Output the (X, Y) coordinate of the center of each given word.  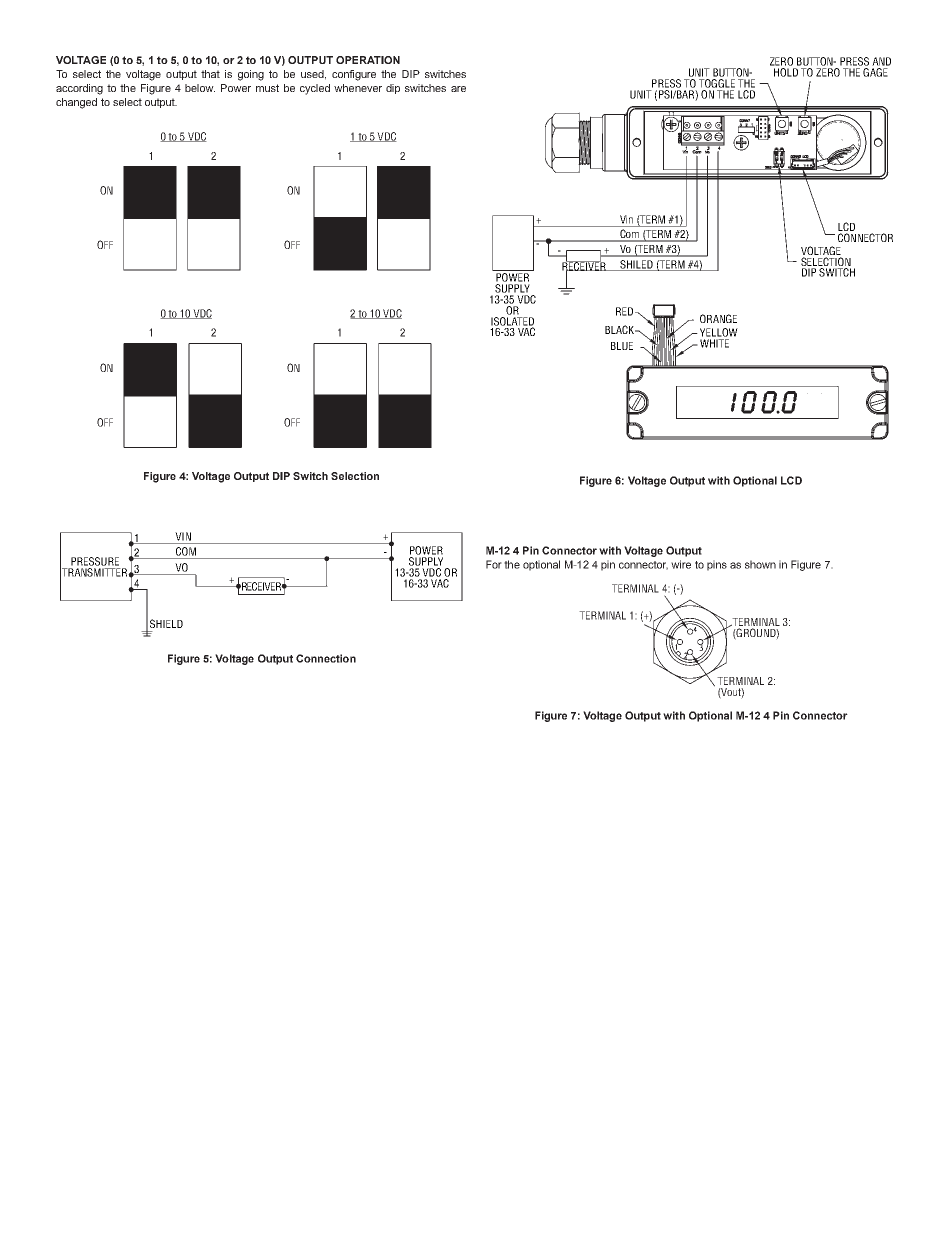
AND (881, 61)
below (200, 88)
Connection (326, 658)
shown (760, 564)
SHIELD (166, 623)
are (458, 89)
